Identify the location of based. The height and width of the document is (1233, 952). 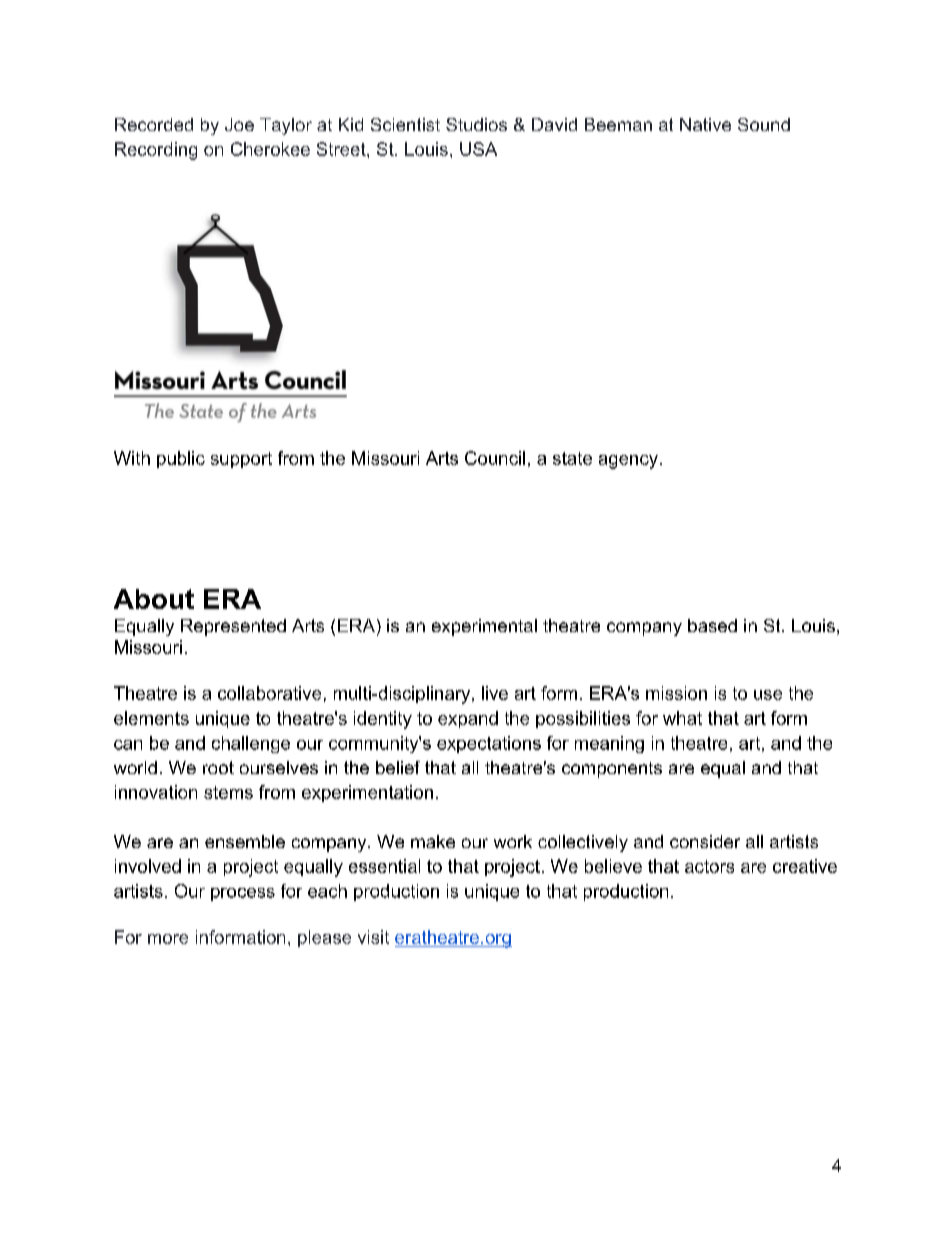
(712, 625).
